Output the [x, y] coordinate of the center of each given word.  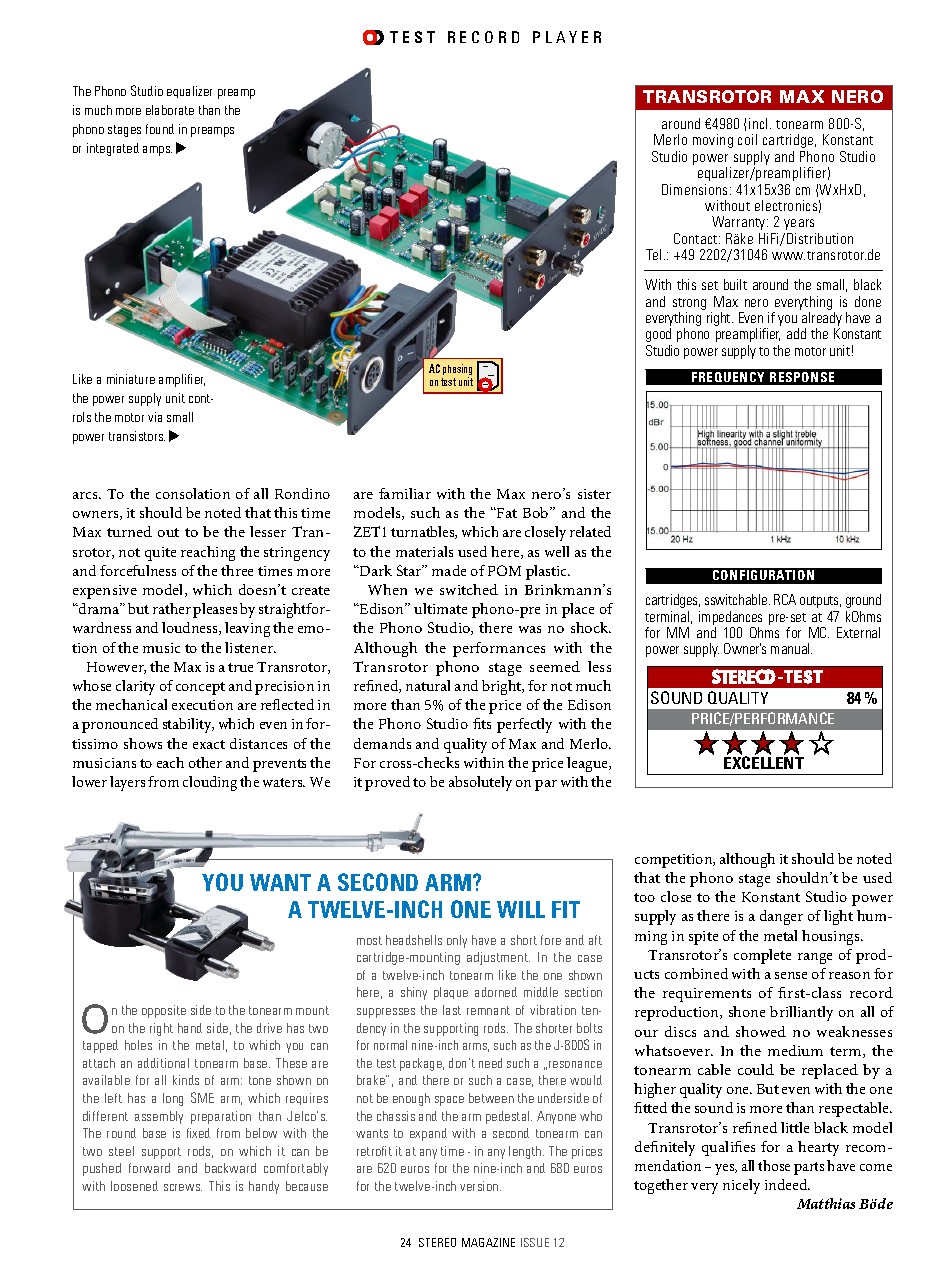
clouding [210, 783]
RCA [785, 599]
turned [129, 531]
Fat [506, 513]
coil [747, 139]
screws [183, 1187]
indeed [787, 1184]
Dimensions [694, 189]
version [480, 1186]
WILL [521, 909]
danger [781, 917]
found [160, 129]
